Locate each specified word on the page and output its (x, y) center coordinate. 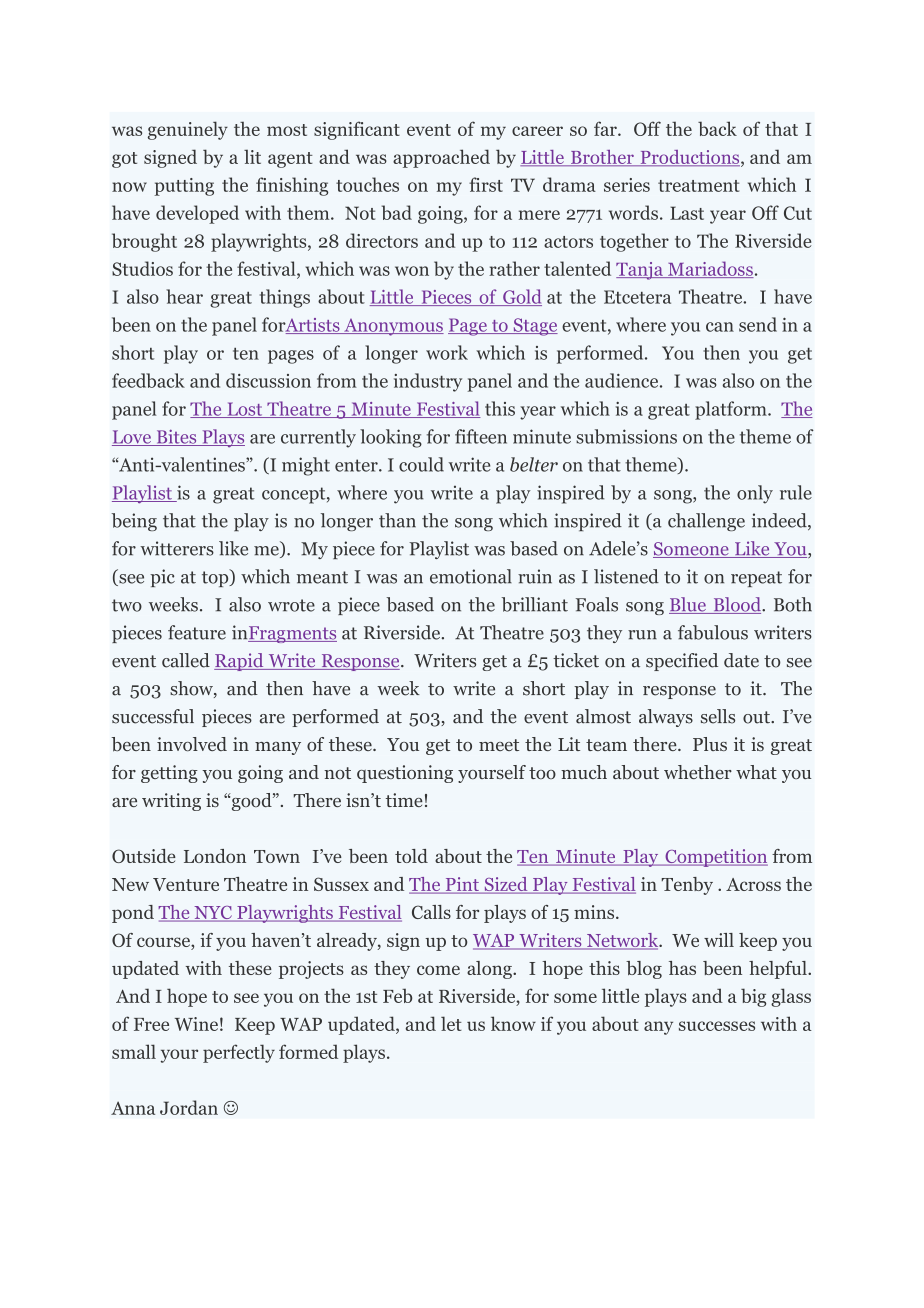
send (758, 324)
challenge (706, 522)
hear (184, 296)
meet (499, 745)
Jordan (189, 1107)
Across (753, 884)
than (397, 520)
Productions (690, 158)
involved (192, 744)
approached (441, 158)
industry (428, 382)
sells (718, 716)
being (134, 522)
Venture (186, 884)
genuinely (188, 130)
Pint (462, 885)
